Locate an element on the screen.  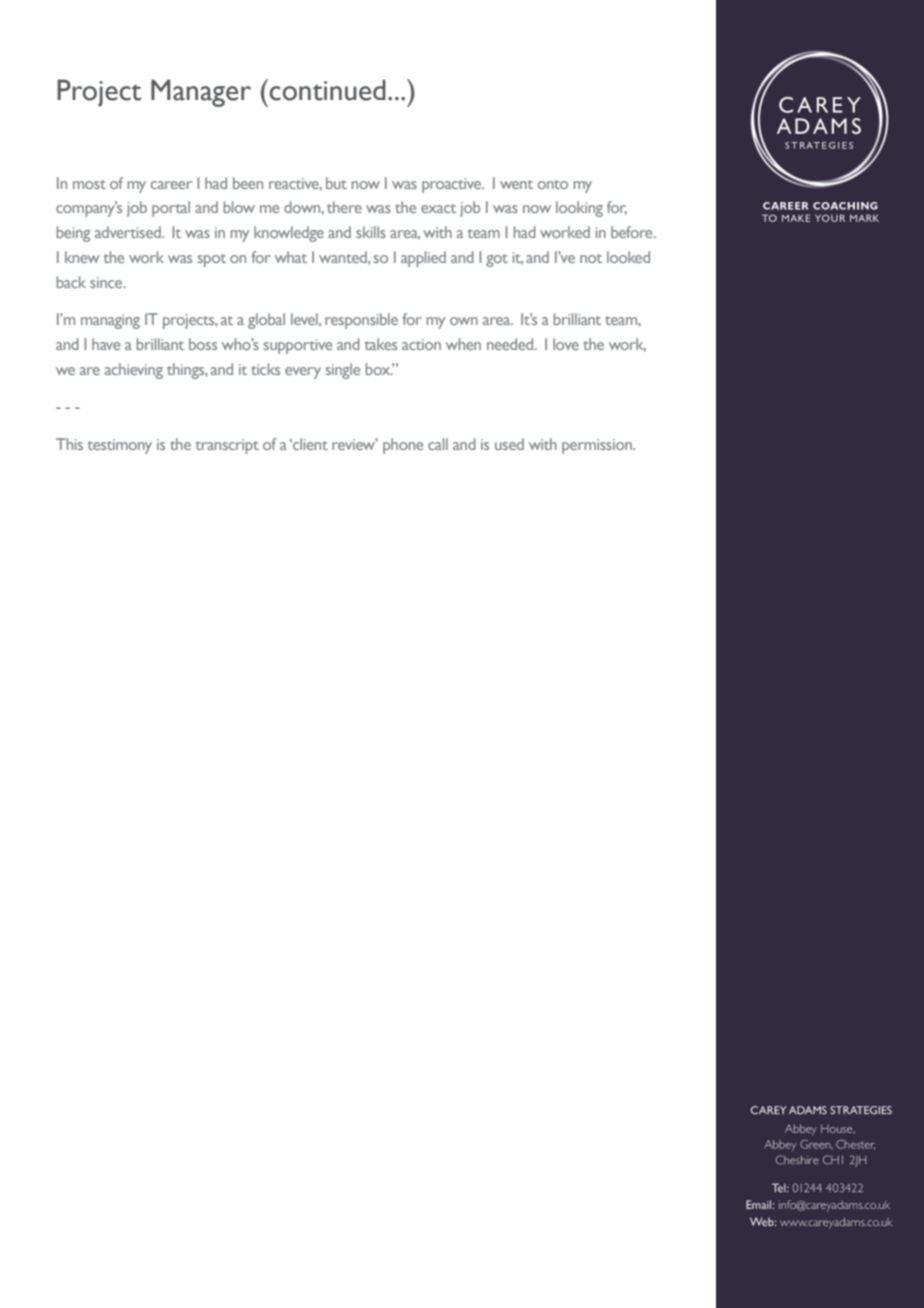
Manager is located at coordinates (201, 93).
